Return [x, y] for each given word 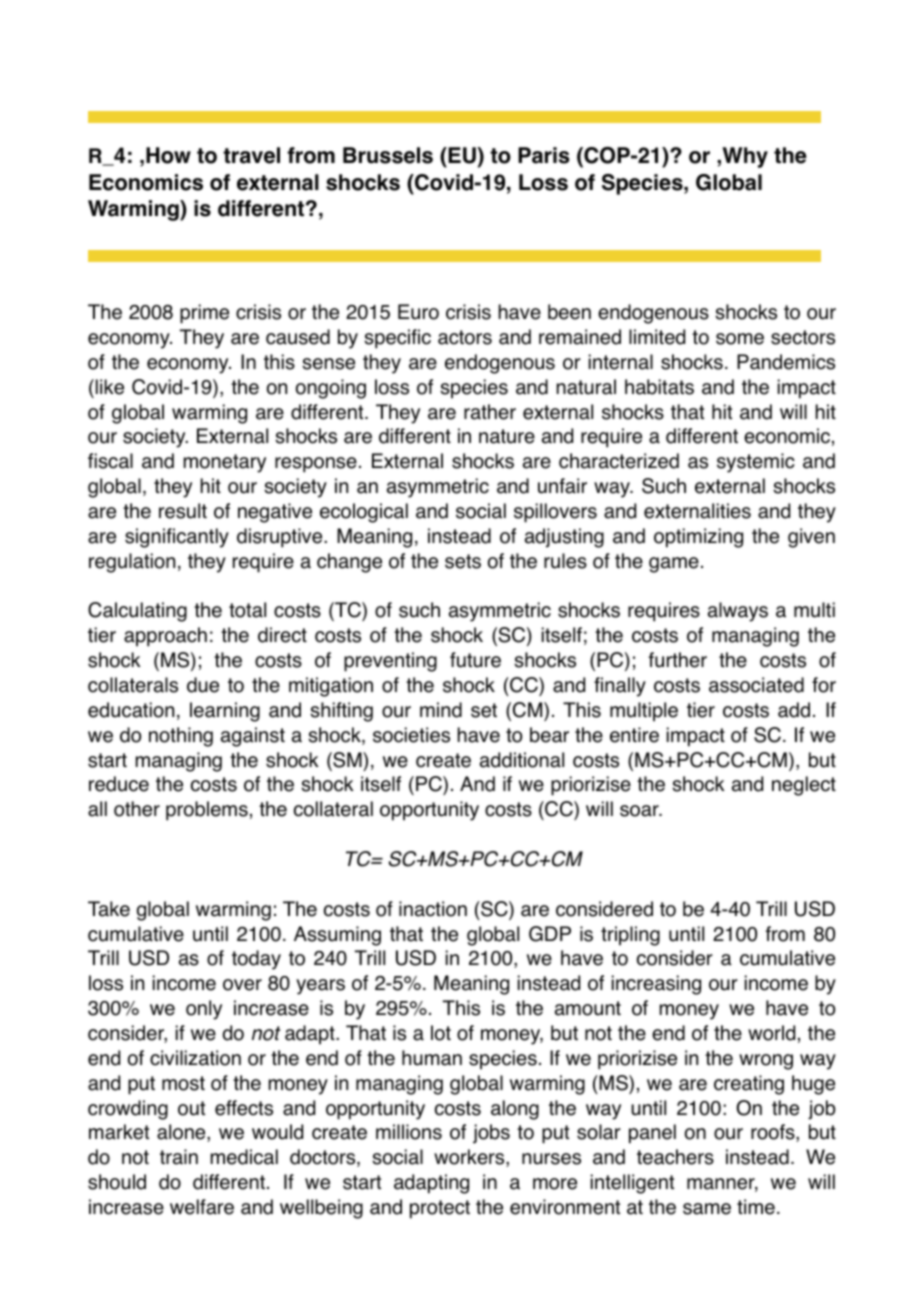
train [179, 1157]
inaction [433, 909]
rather [490, 412]
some [740, 339]
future [475, 660]
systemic [756, 463]
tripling [630, 936]
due [203, 685]
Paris [544, 155]
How [168, 155]
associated [756, 685]
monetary [225, 463]
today [256, 960]
